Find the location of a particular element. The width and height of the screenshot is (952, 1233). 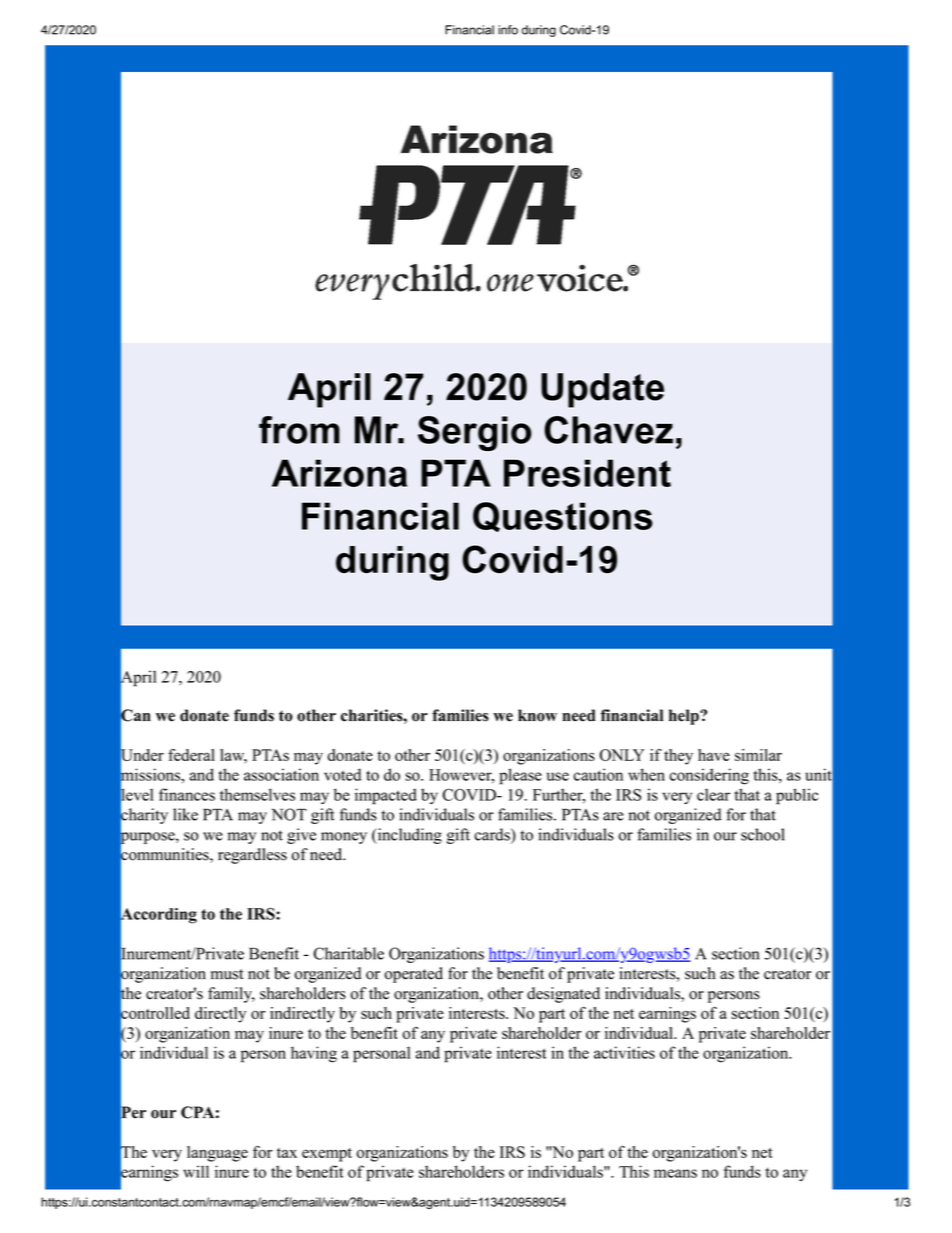

means is located at coordinates (675, 1173).
